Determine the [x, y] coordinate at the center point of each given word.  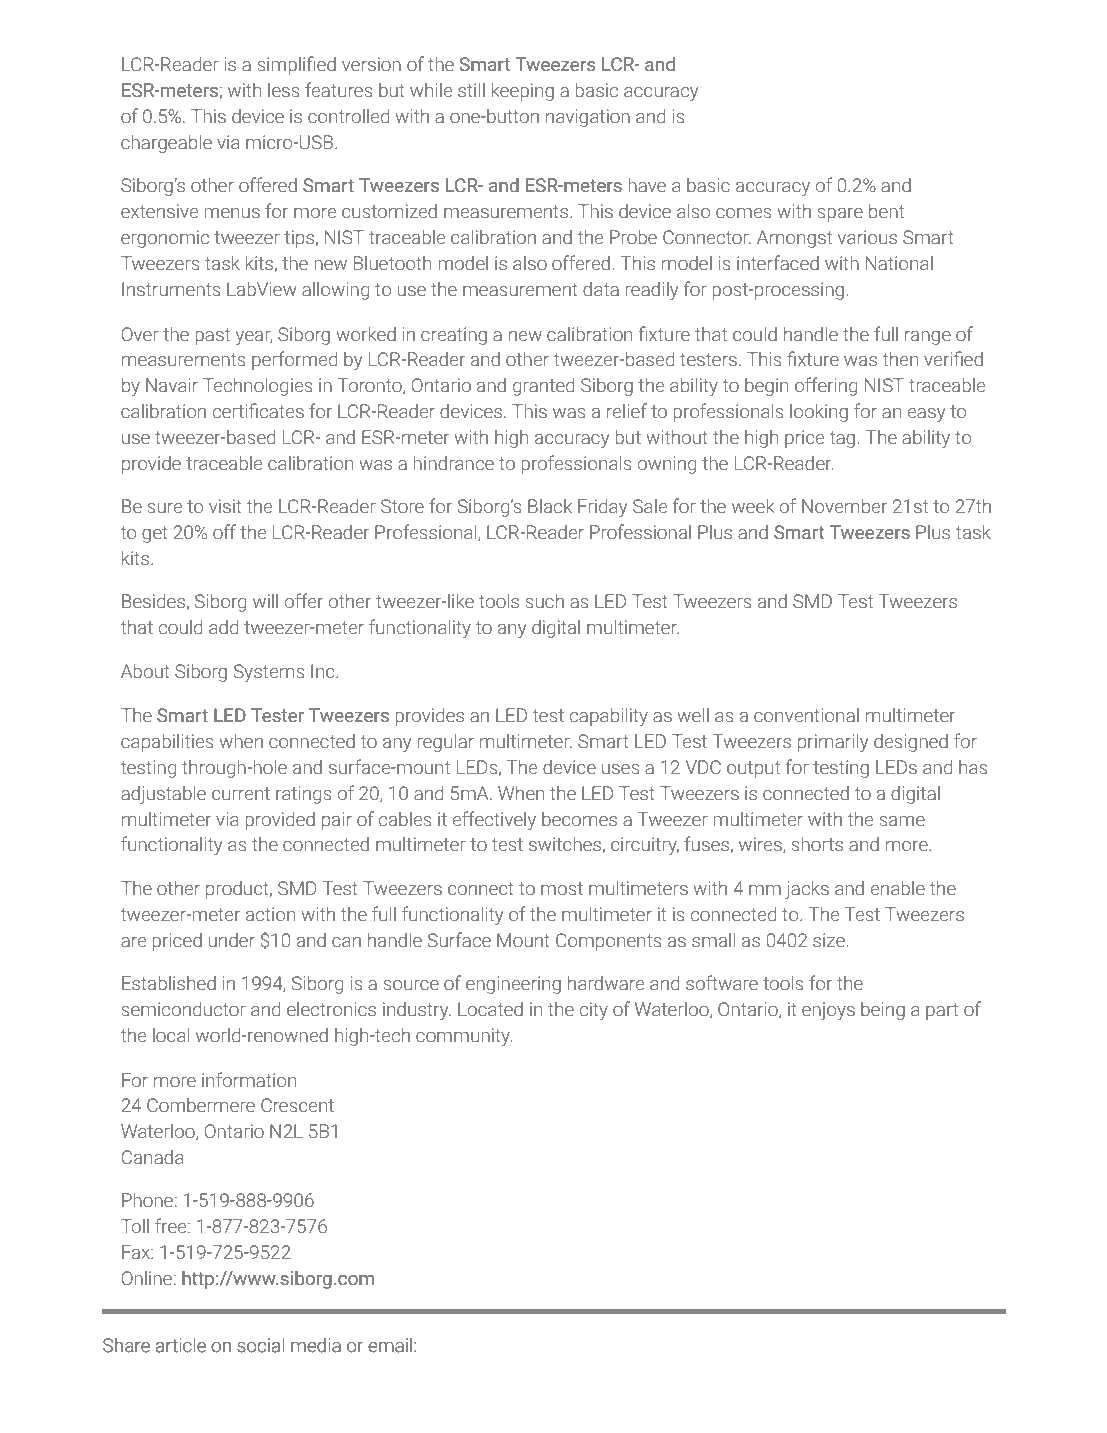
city [594, 1011]
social [260, 1345]
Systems [269, 673]
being [883, 1011]
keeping [522, 92]
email [390, 1345]
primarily [833, 743]
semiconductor [183, 1009]
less [284, 90]
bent [886, 211]
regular [445, 743]
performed [294, 360]
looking [819, 413]
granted [543, 387]
